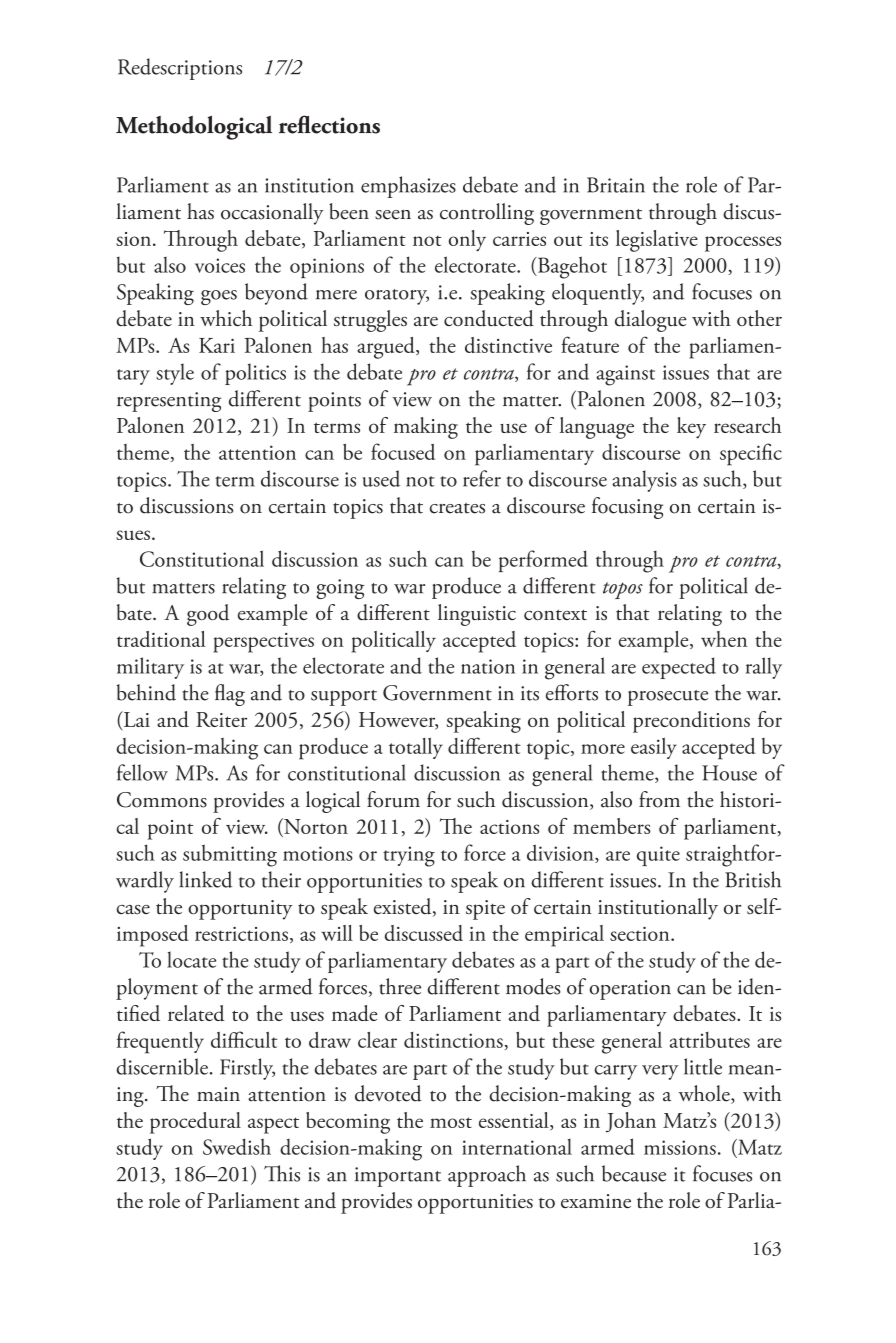 This screenshot has height=1343, width=896. Describe the element at coordinates (641, 933) in the screenshot. I see `section` at that location.
